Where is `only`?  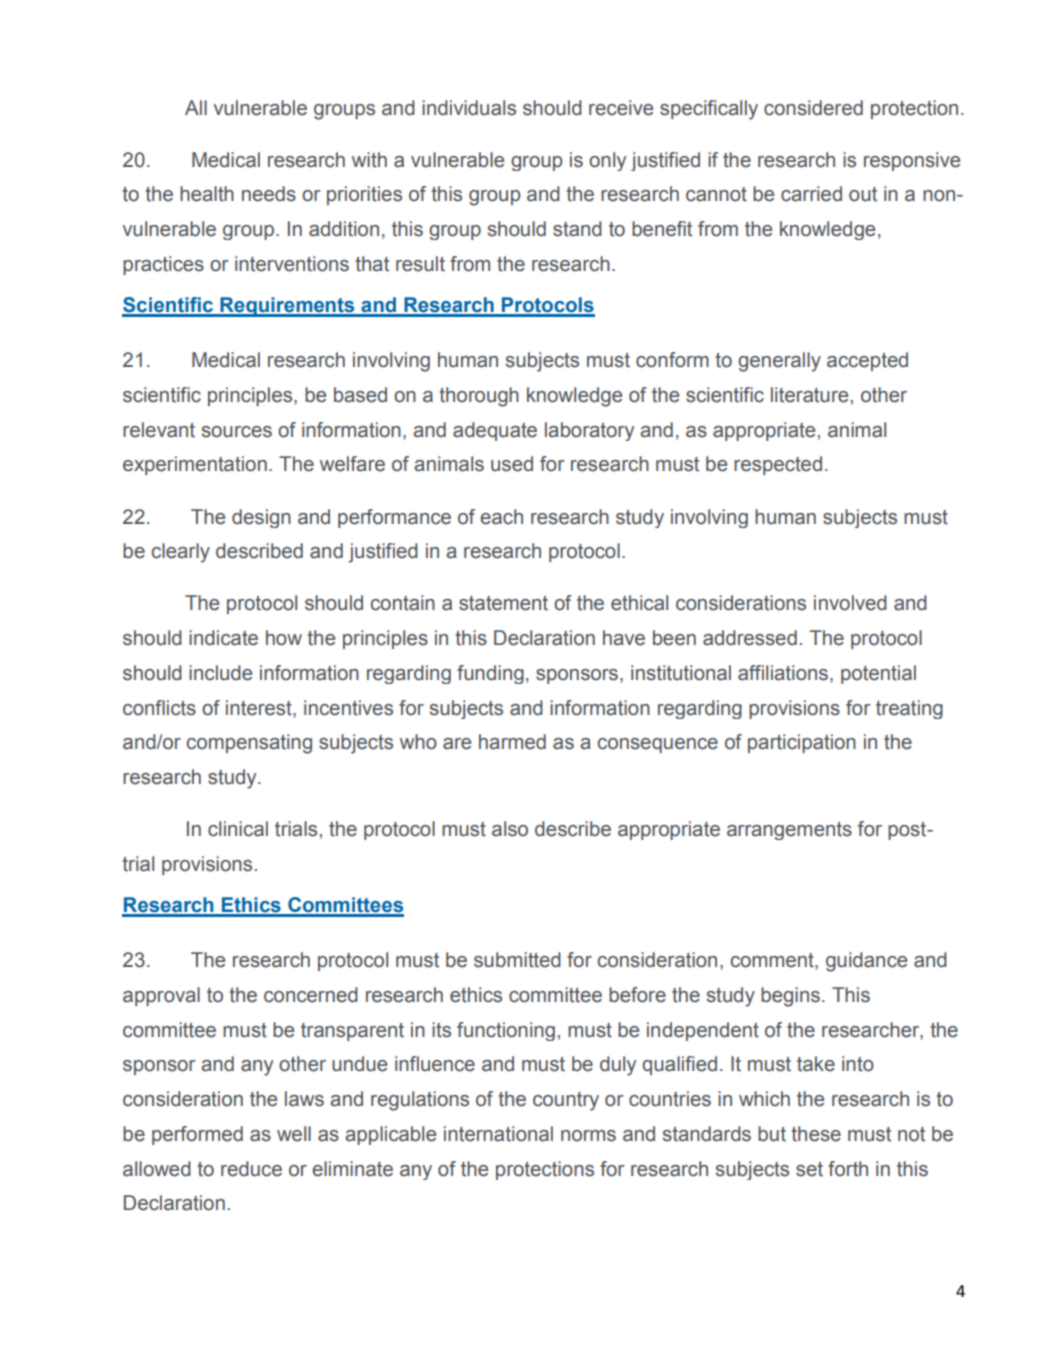
only is located at coordinates (607, 161).
